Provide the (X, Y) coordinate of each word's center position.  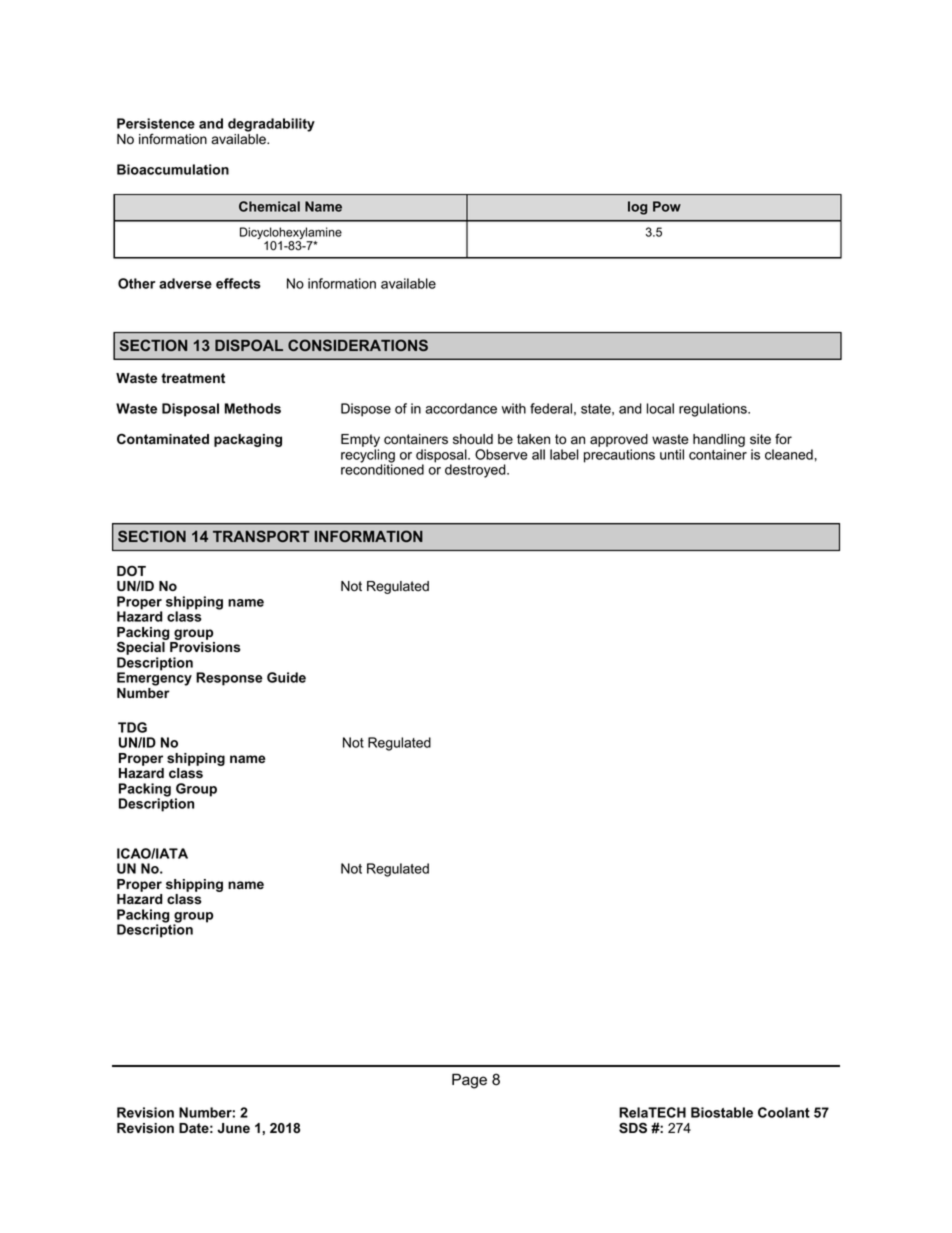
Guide (286, 677)
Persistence (156, 123)
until (672, 454)
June (233, 1128)
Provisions (205, 647)
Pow (667, 206)
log (637, 208)
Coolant (784, 1112)
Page (469, 1081)
